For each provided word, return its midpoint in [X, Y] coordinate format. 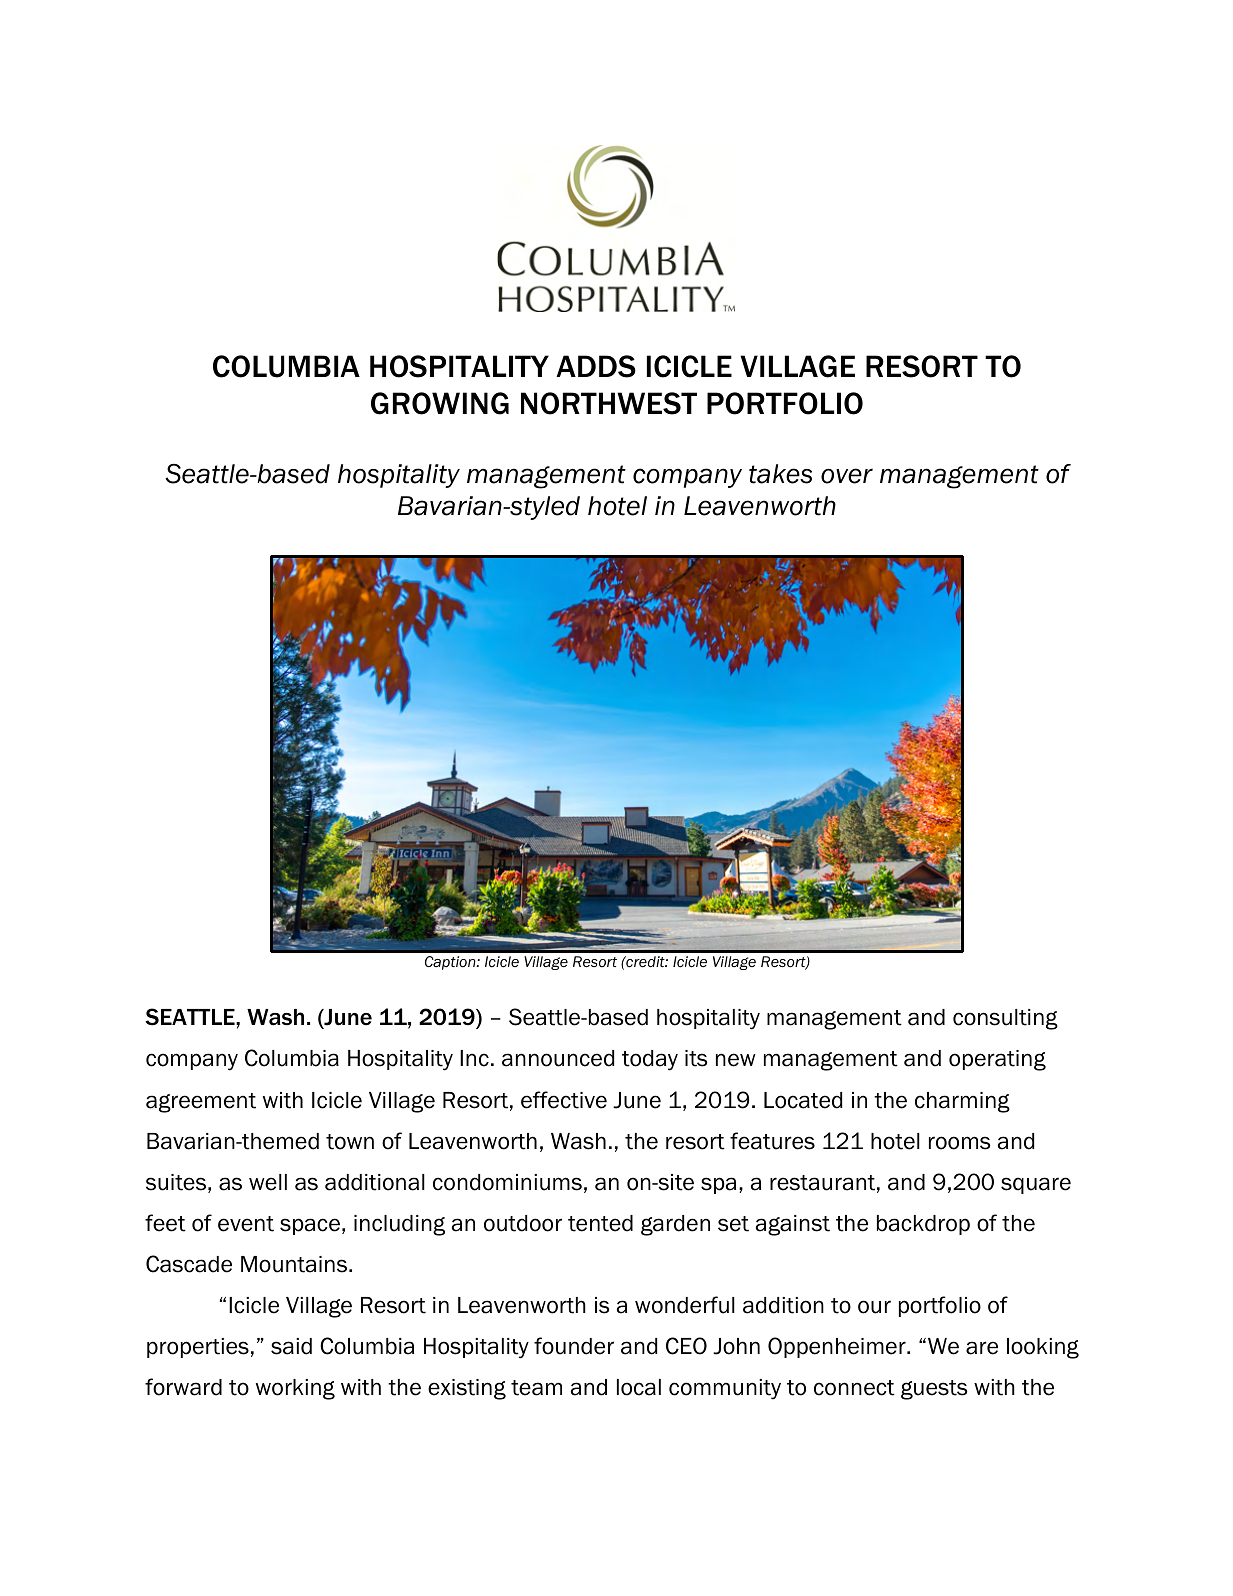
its [696, 1058]
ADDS [596, 366]
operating [997, 1060]
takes [780, 474]
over [847, 476]
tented [600, 1223]
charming [962, 1102]
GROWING [440, 403]
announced [558, 1058]
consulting [1005, 1019]
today [650, 1060]
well [268, 1182]
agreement [201, 1103]
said [291, 1346]
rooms [959, 1143]
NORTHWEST [609, 403]
